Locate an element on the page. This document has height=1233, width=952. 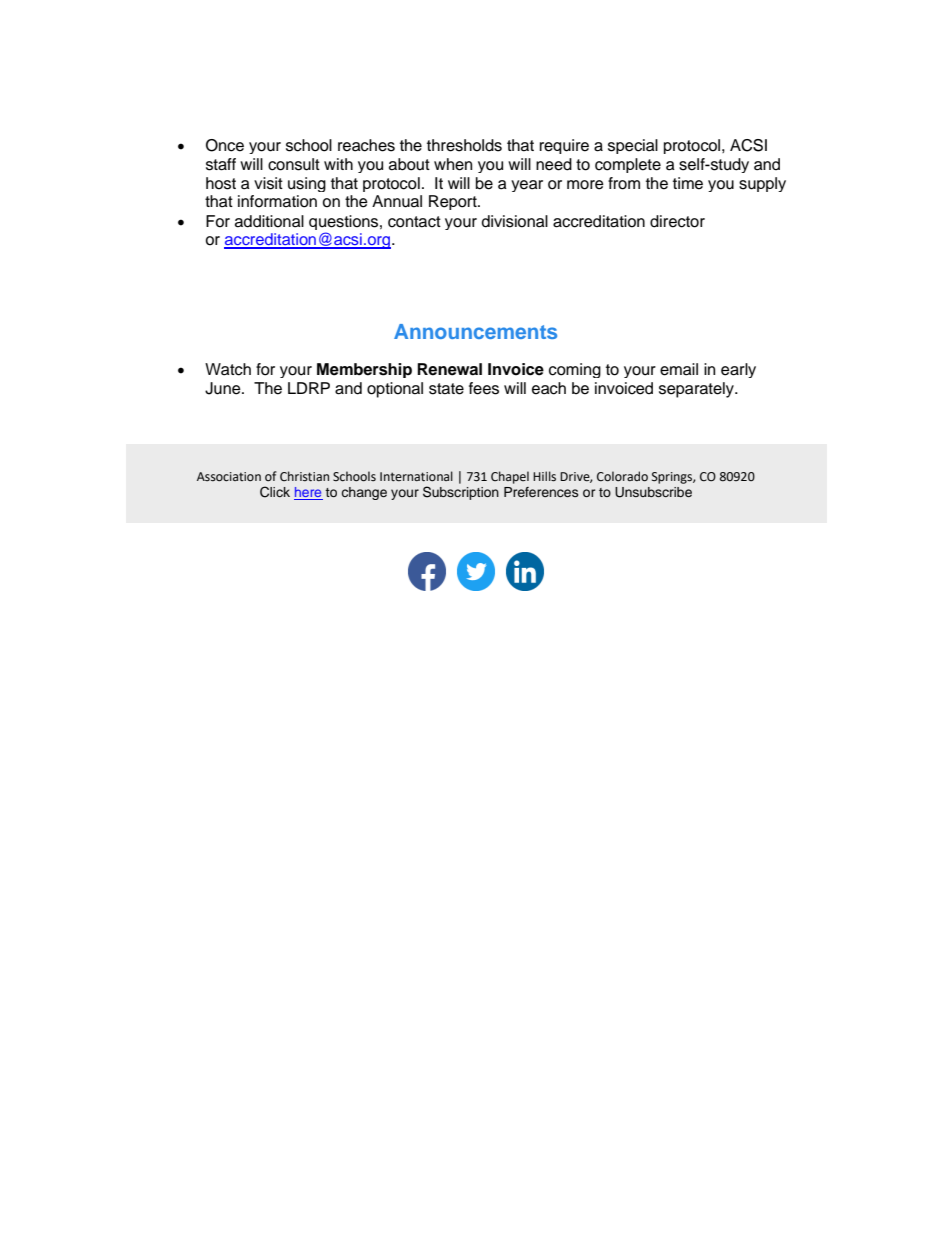
Unsubscribe is located at coordinates (653, 492).
